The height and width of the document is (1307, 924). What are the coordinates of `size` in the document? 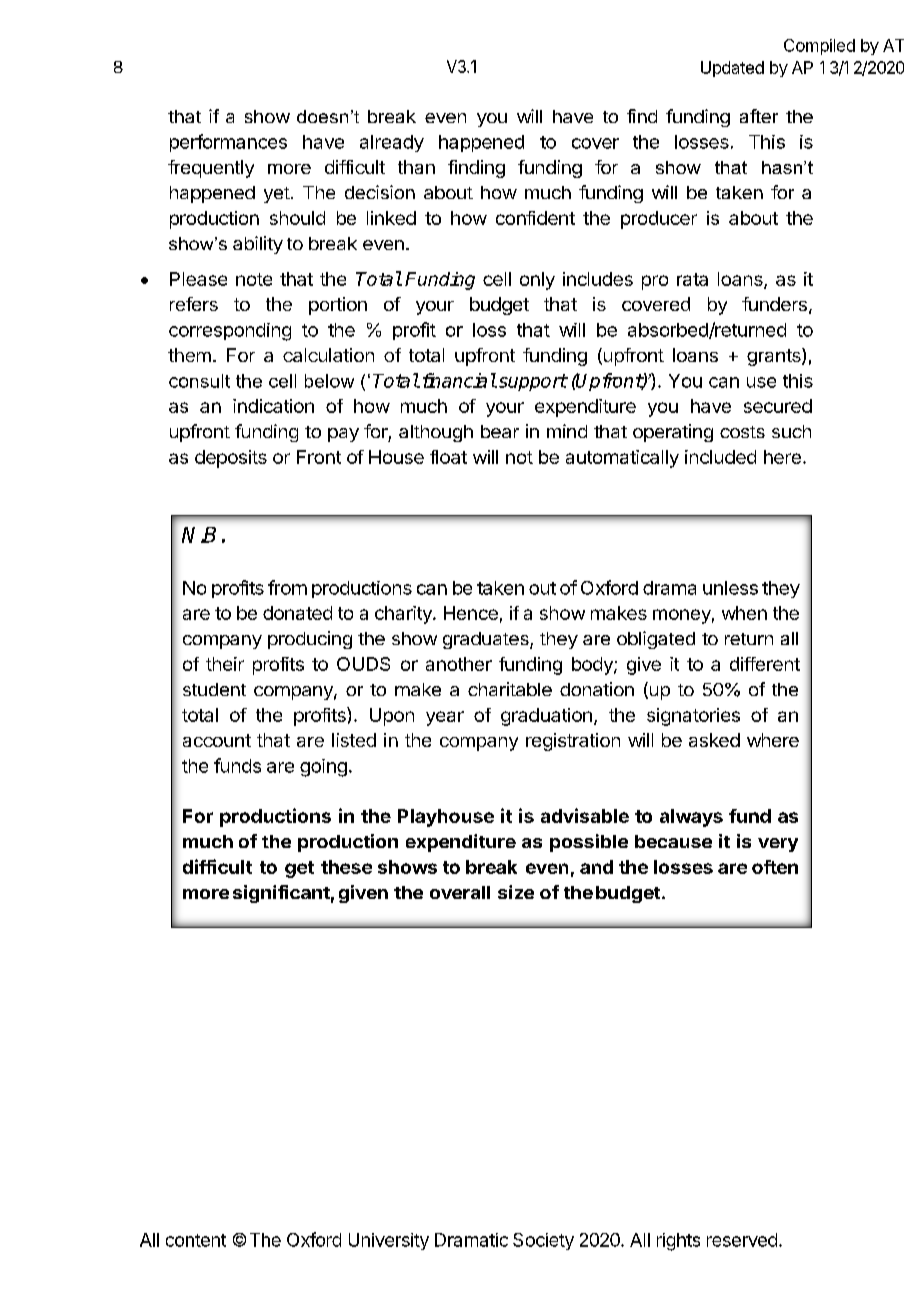 It's located at (516, 892).
